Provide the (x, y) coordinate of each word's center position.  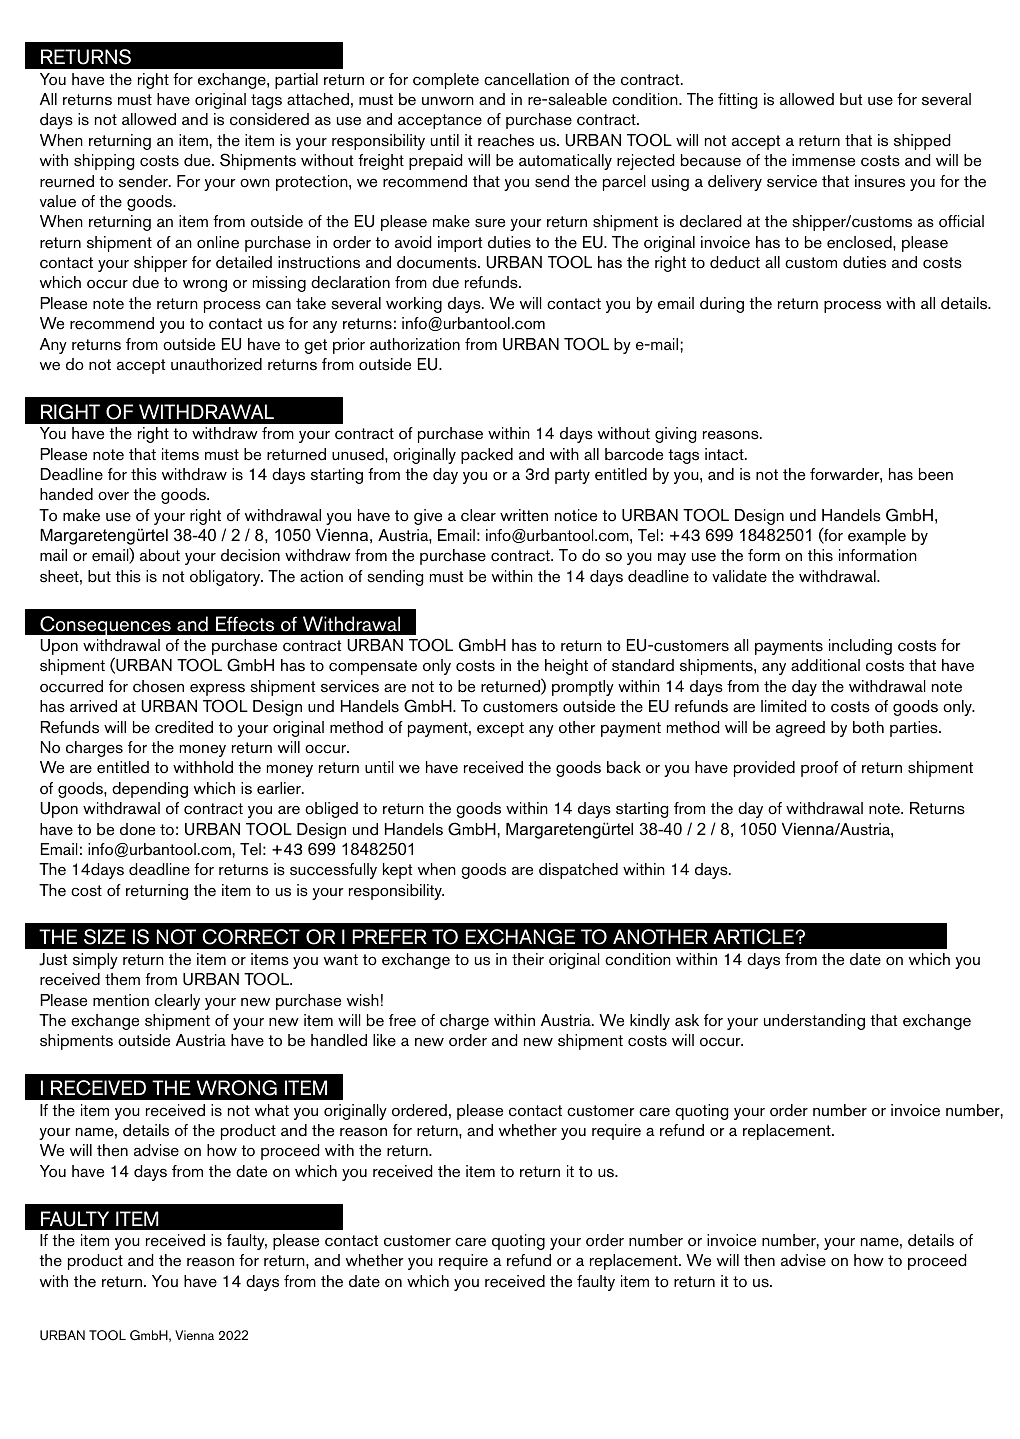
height (566, 667)
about (160, 555)
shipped (922, 142)
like (384, 1040)
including (860, 647)
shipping (104, 162)
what (272, 1110)
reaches (506, 140)
